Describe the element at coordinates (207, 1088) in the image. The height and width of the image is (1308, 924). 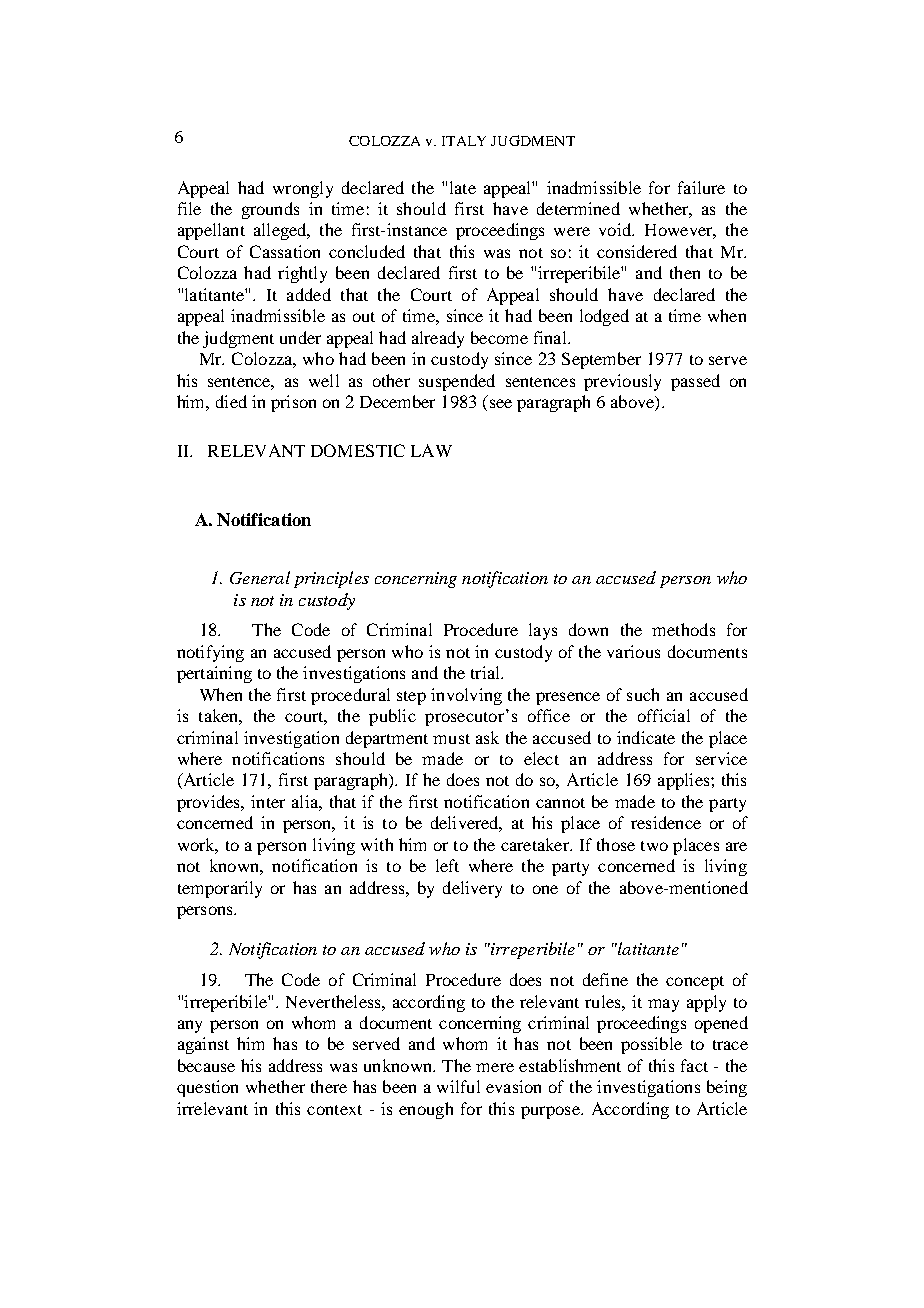
I see `question` at that location.
